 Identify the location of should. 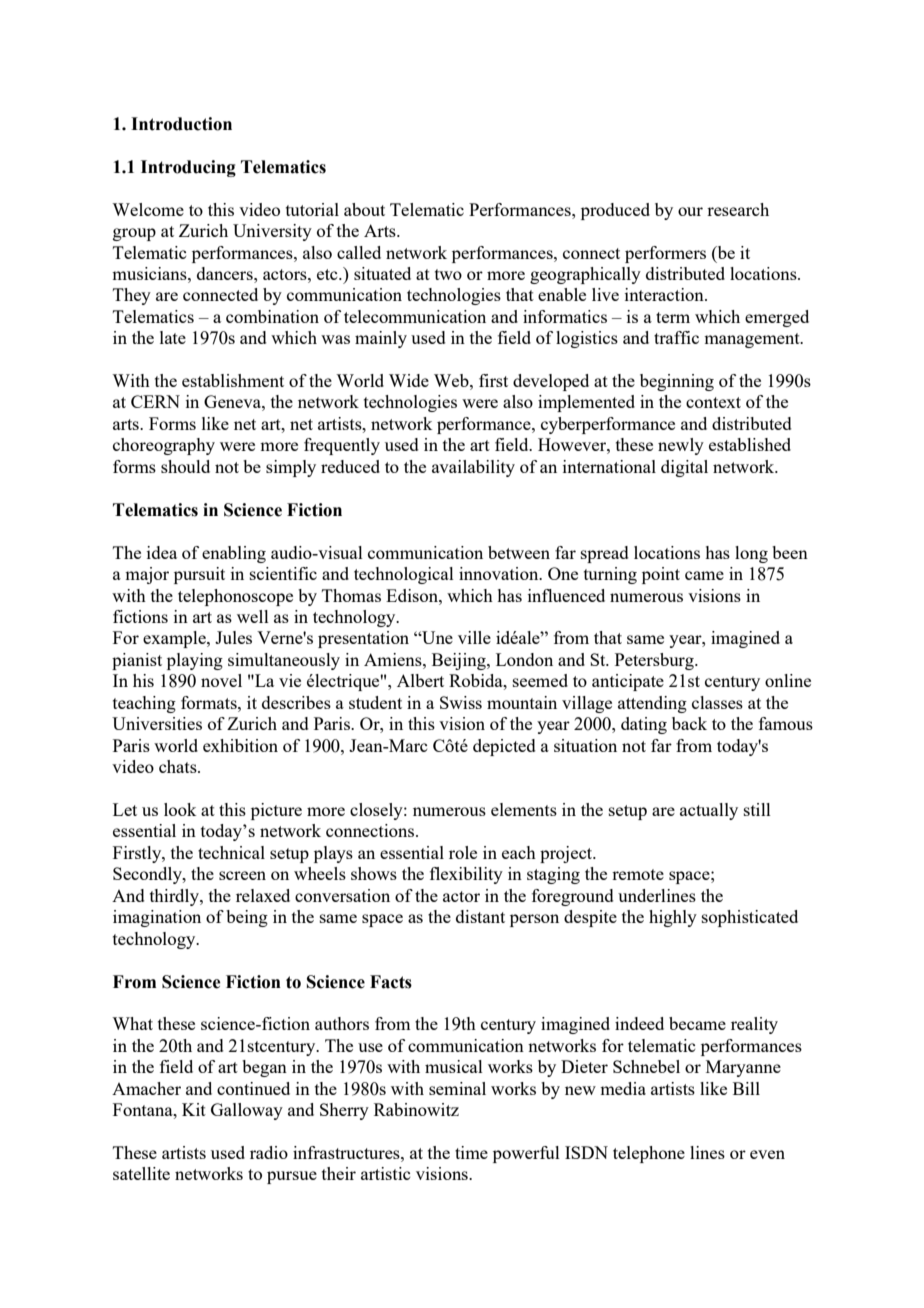
(185, 466).
